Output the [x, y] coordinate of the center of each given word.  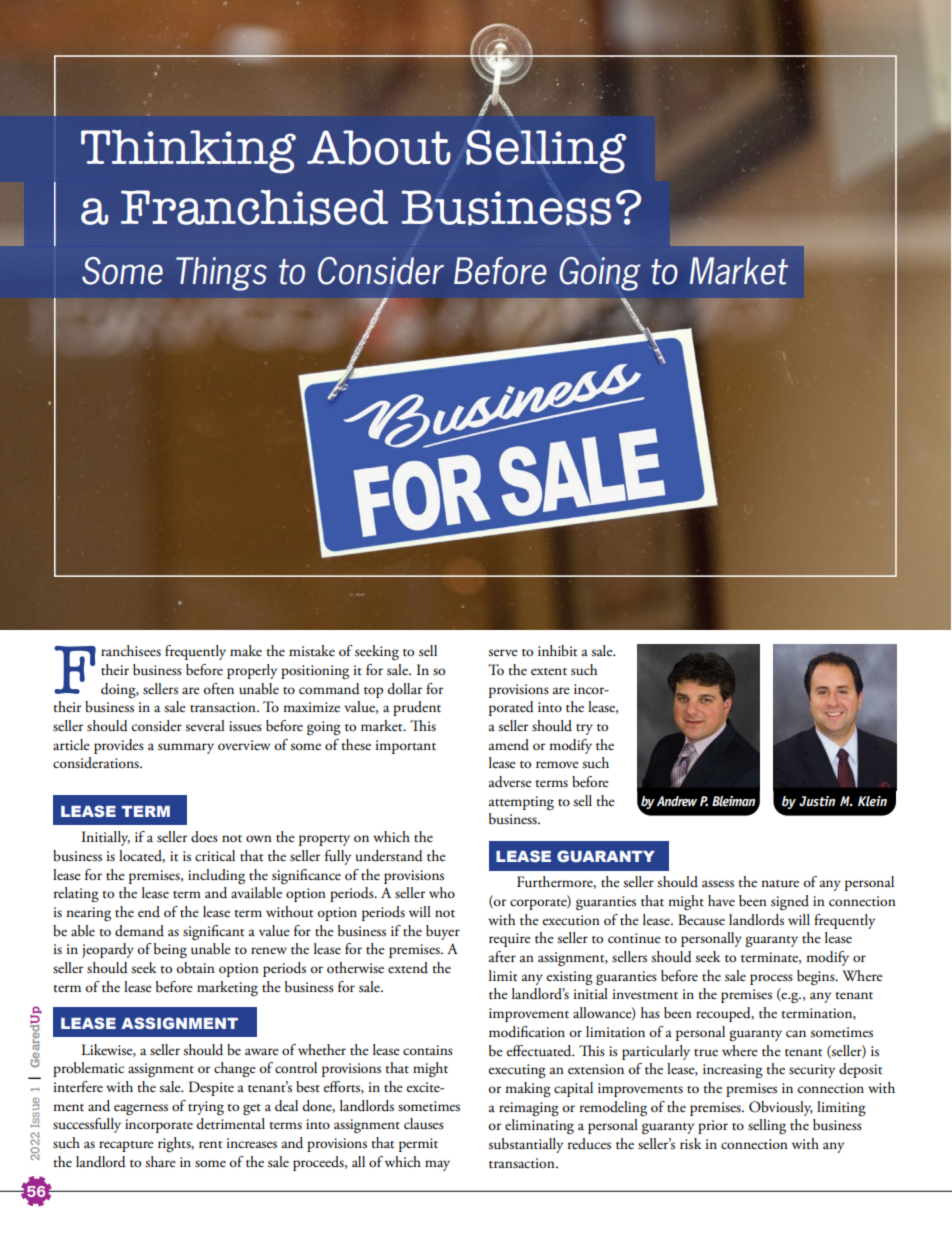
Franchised [254, 208]
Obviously [781, 1108]
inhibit [557, 651]
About [379, 147]
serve [503, 653]
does [204, 836]
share [160, 1162]
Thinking [188, 152]
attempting [521, 803]
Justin [817, 801]
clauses [424, 1124]
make [246, 650]
